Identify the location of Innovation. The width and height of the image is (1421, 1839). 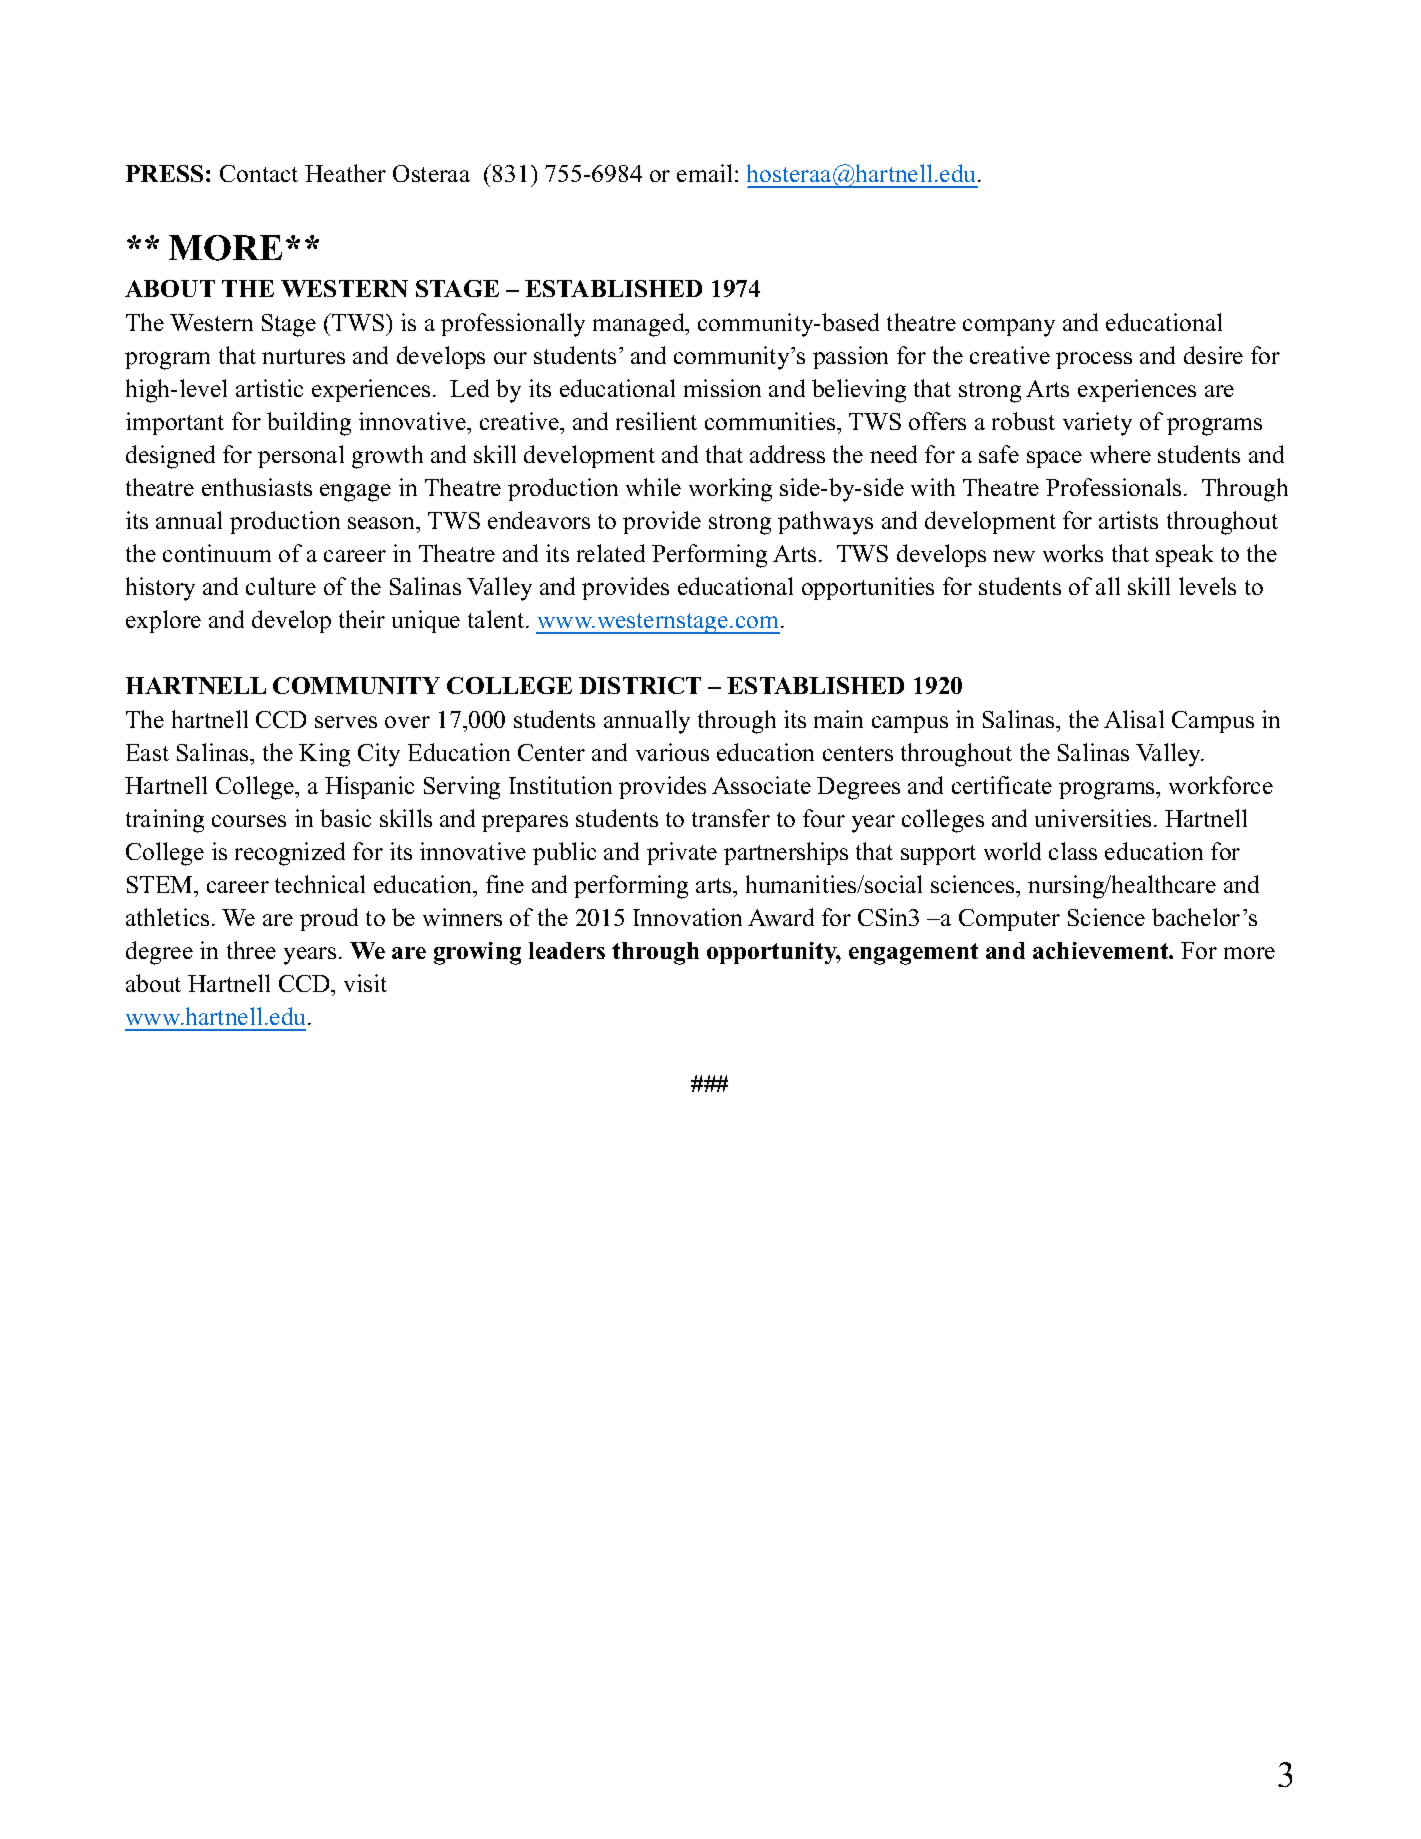
(687, 917).
